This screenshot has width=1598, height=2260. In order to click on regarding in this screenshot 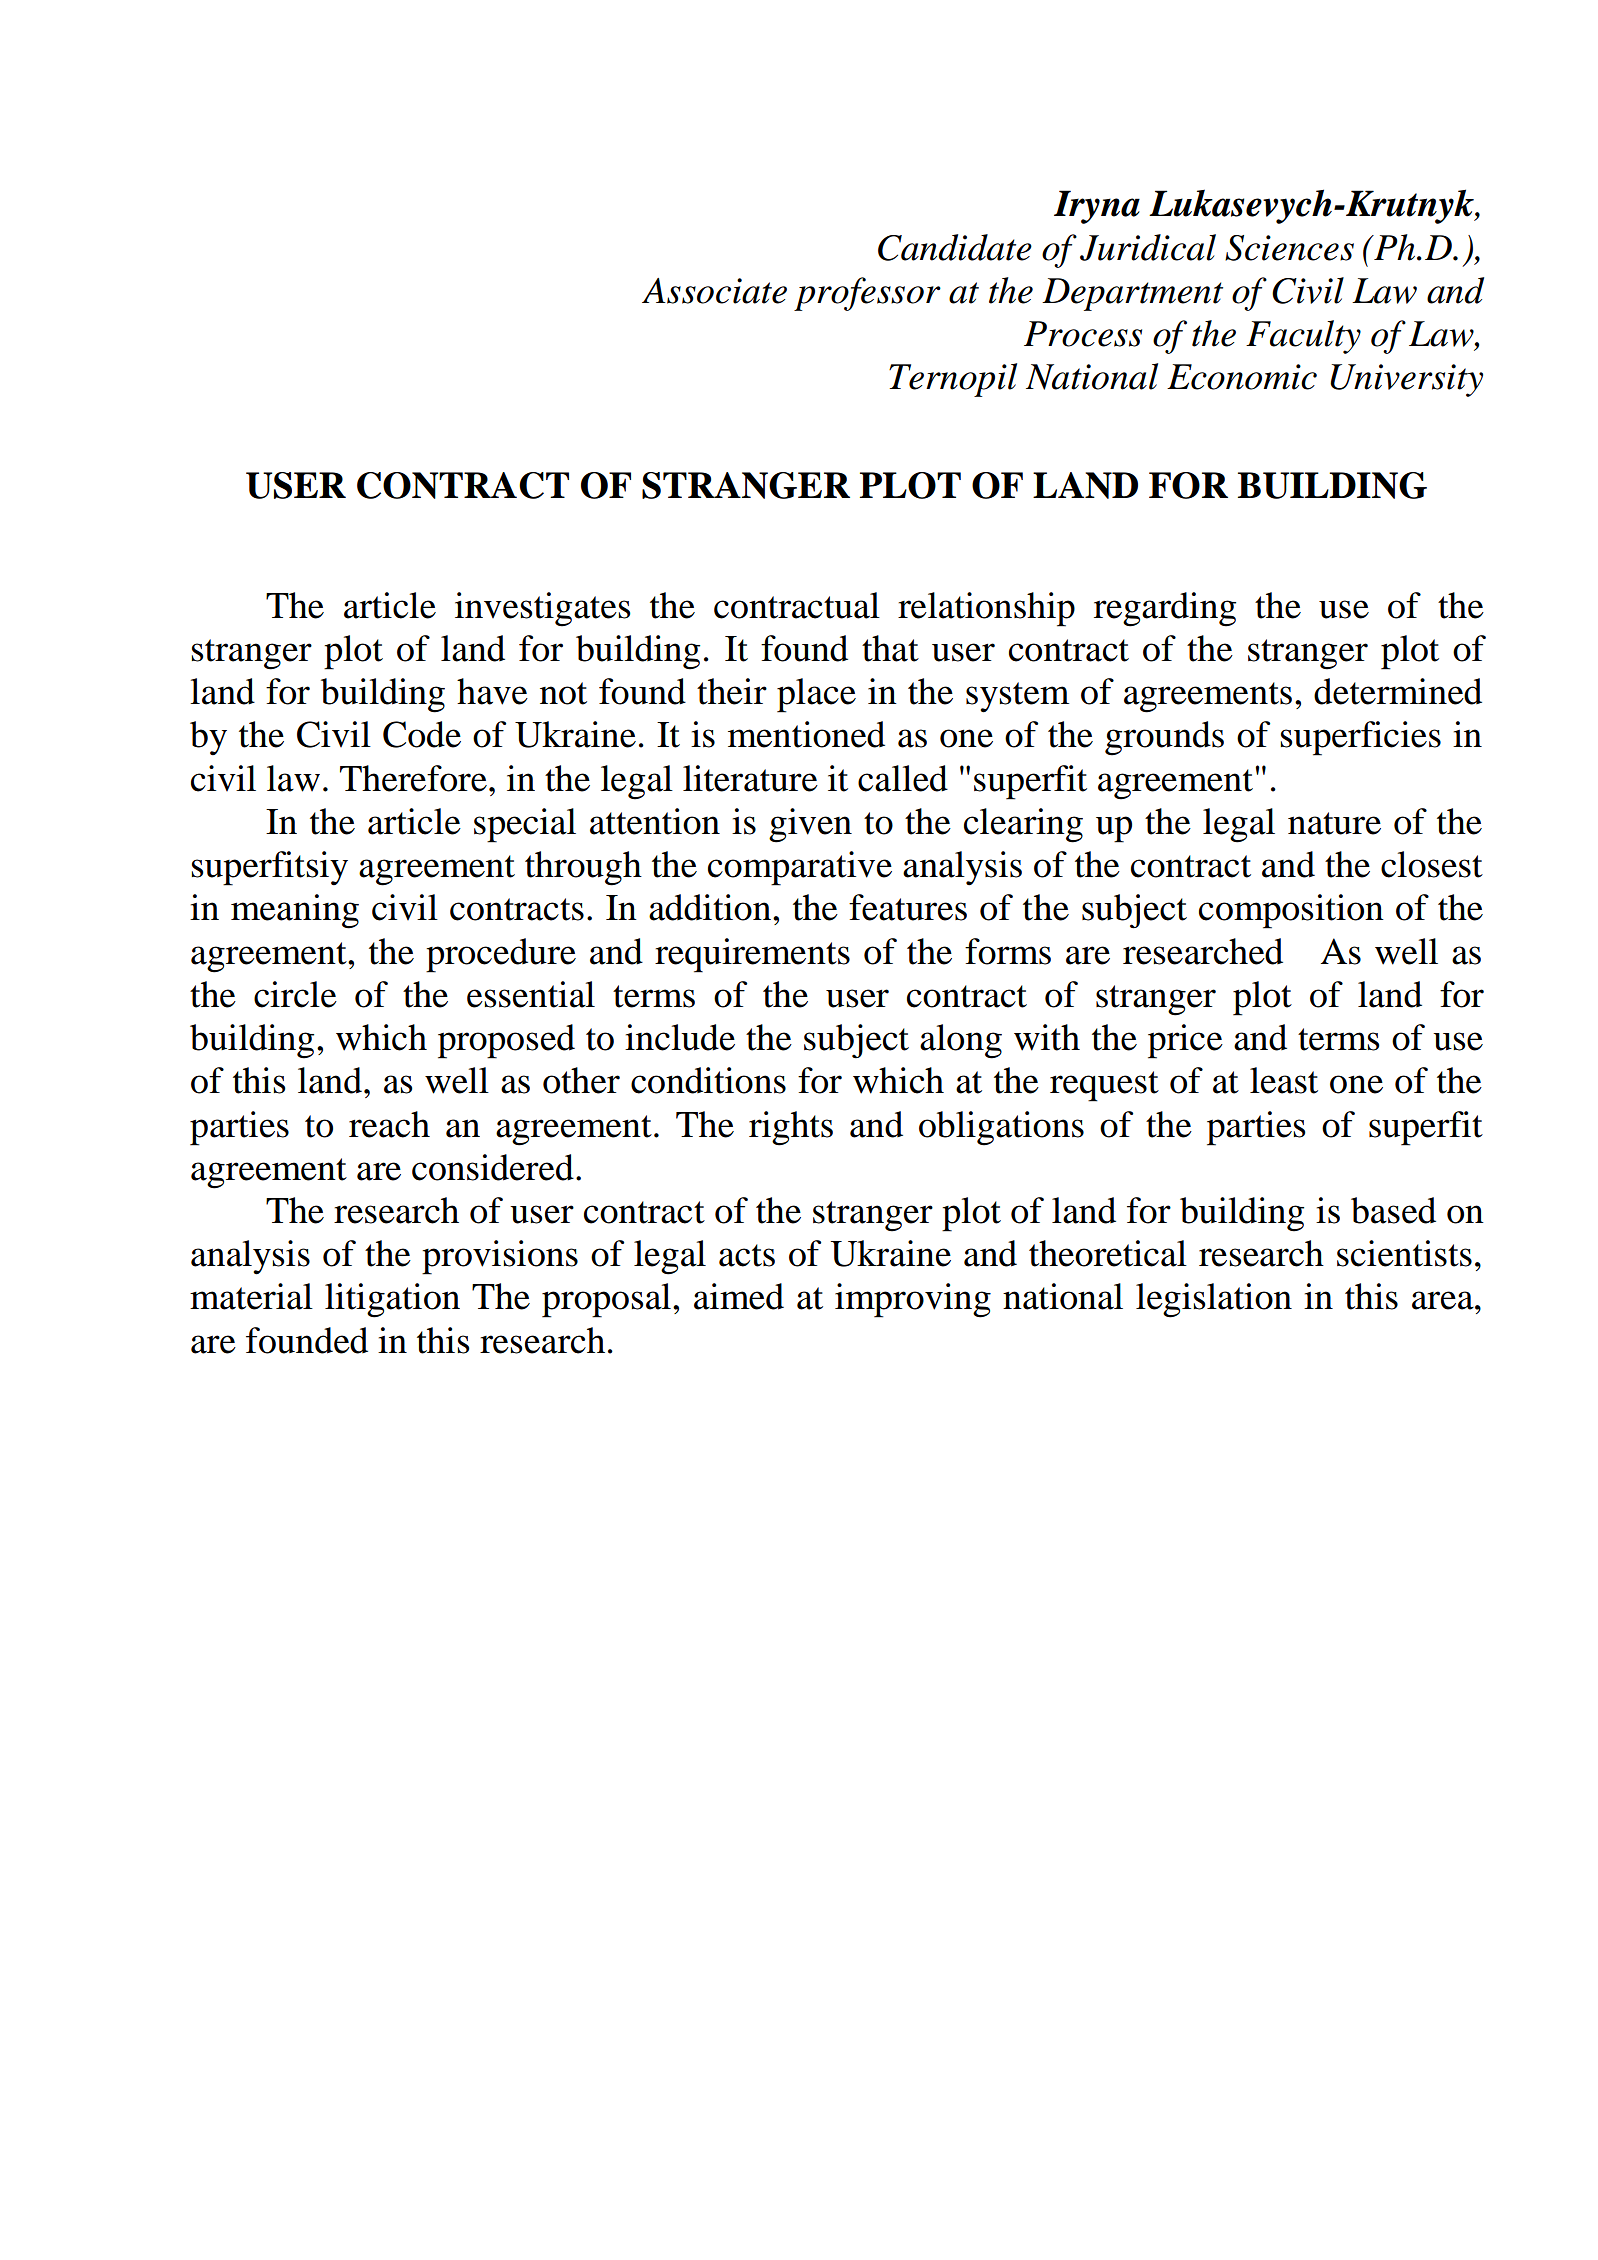, I will do `click(1165, 609)`.
